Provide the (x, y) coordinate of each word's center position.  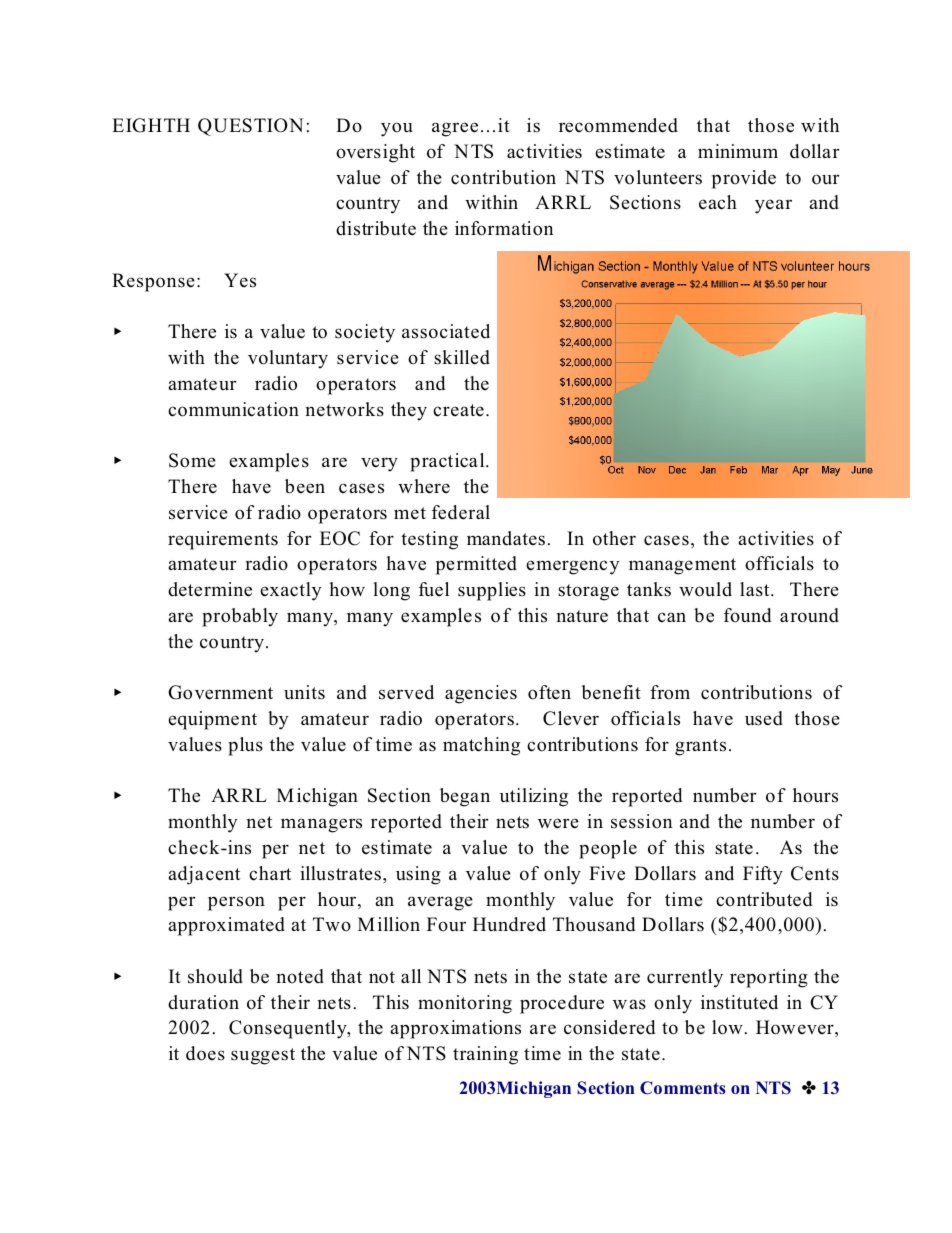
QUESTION (250, 127)
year (773, 206)
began (465, 797)
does (205, 1053)
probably (240, 617)
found (747, 615)
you (397, 129)
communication (233, 409)
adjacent (204, 875)
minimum (738, 151)
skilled (462, 357)
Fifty (763, 875)
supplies (492, 591)
